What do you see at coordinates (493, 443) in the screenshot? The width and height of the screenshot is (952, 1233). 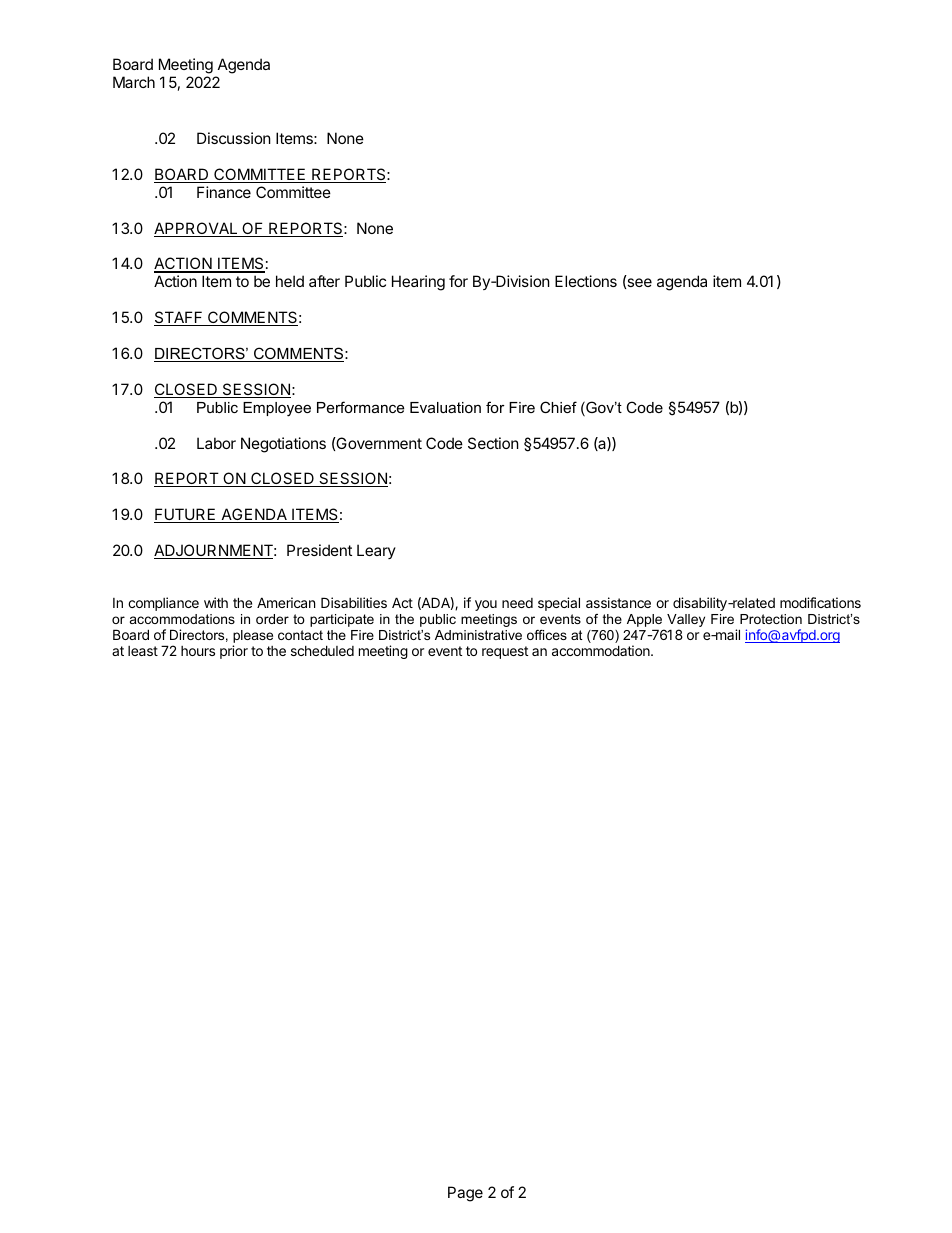 I see `Section` at bounding box center [493, 443].
